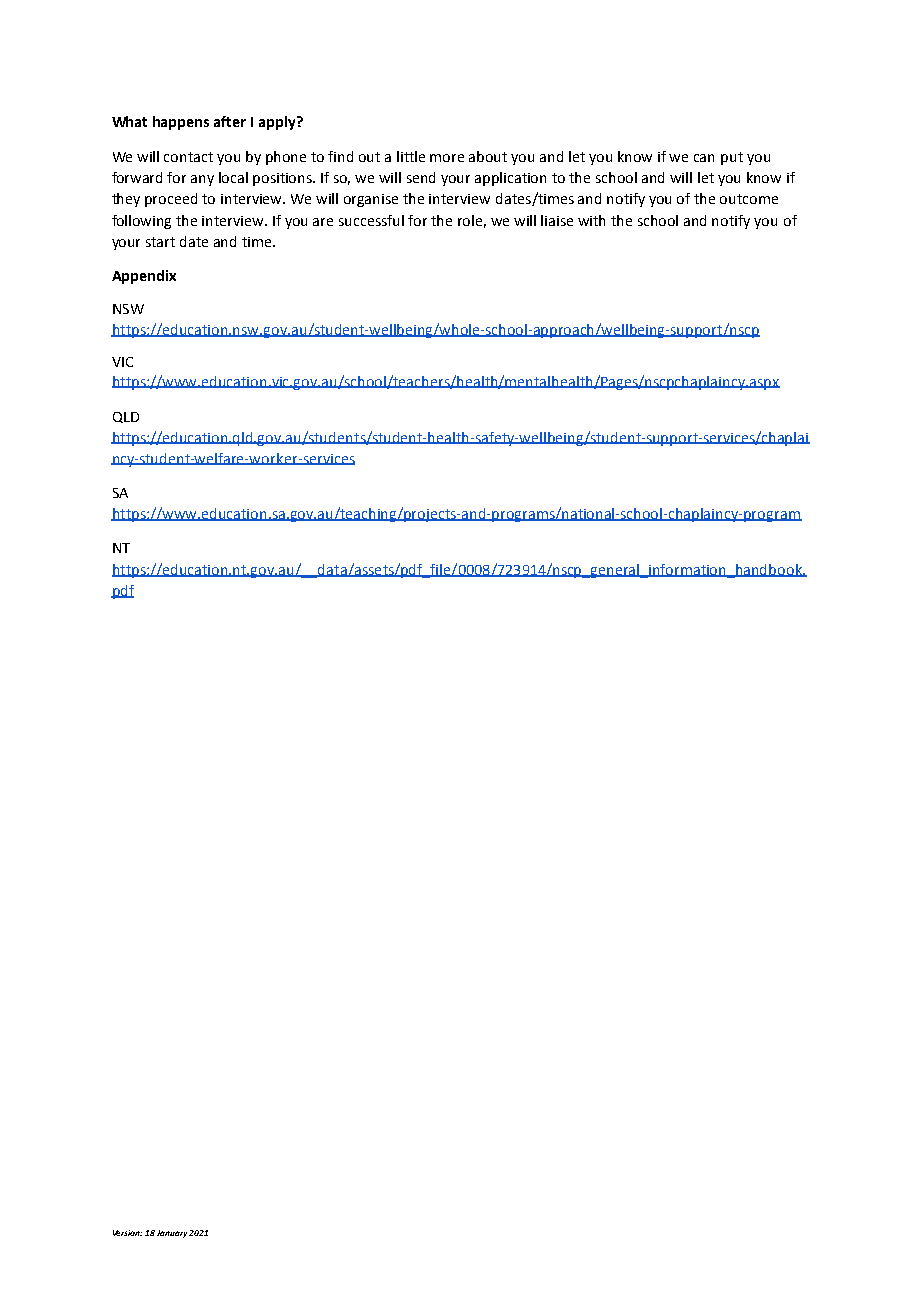 This document has width=924, height=1308. What do you see at coordinates (127, 1233) in the document?
I see `Version` at bounding box center [127, 1233].
